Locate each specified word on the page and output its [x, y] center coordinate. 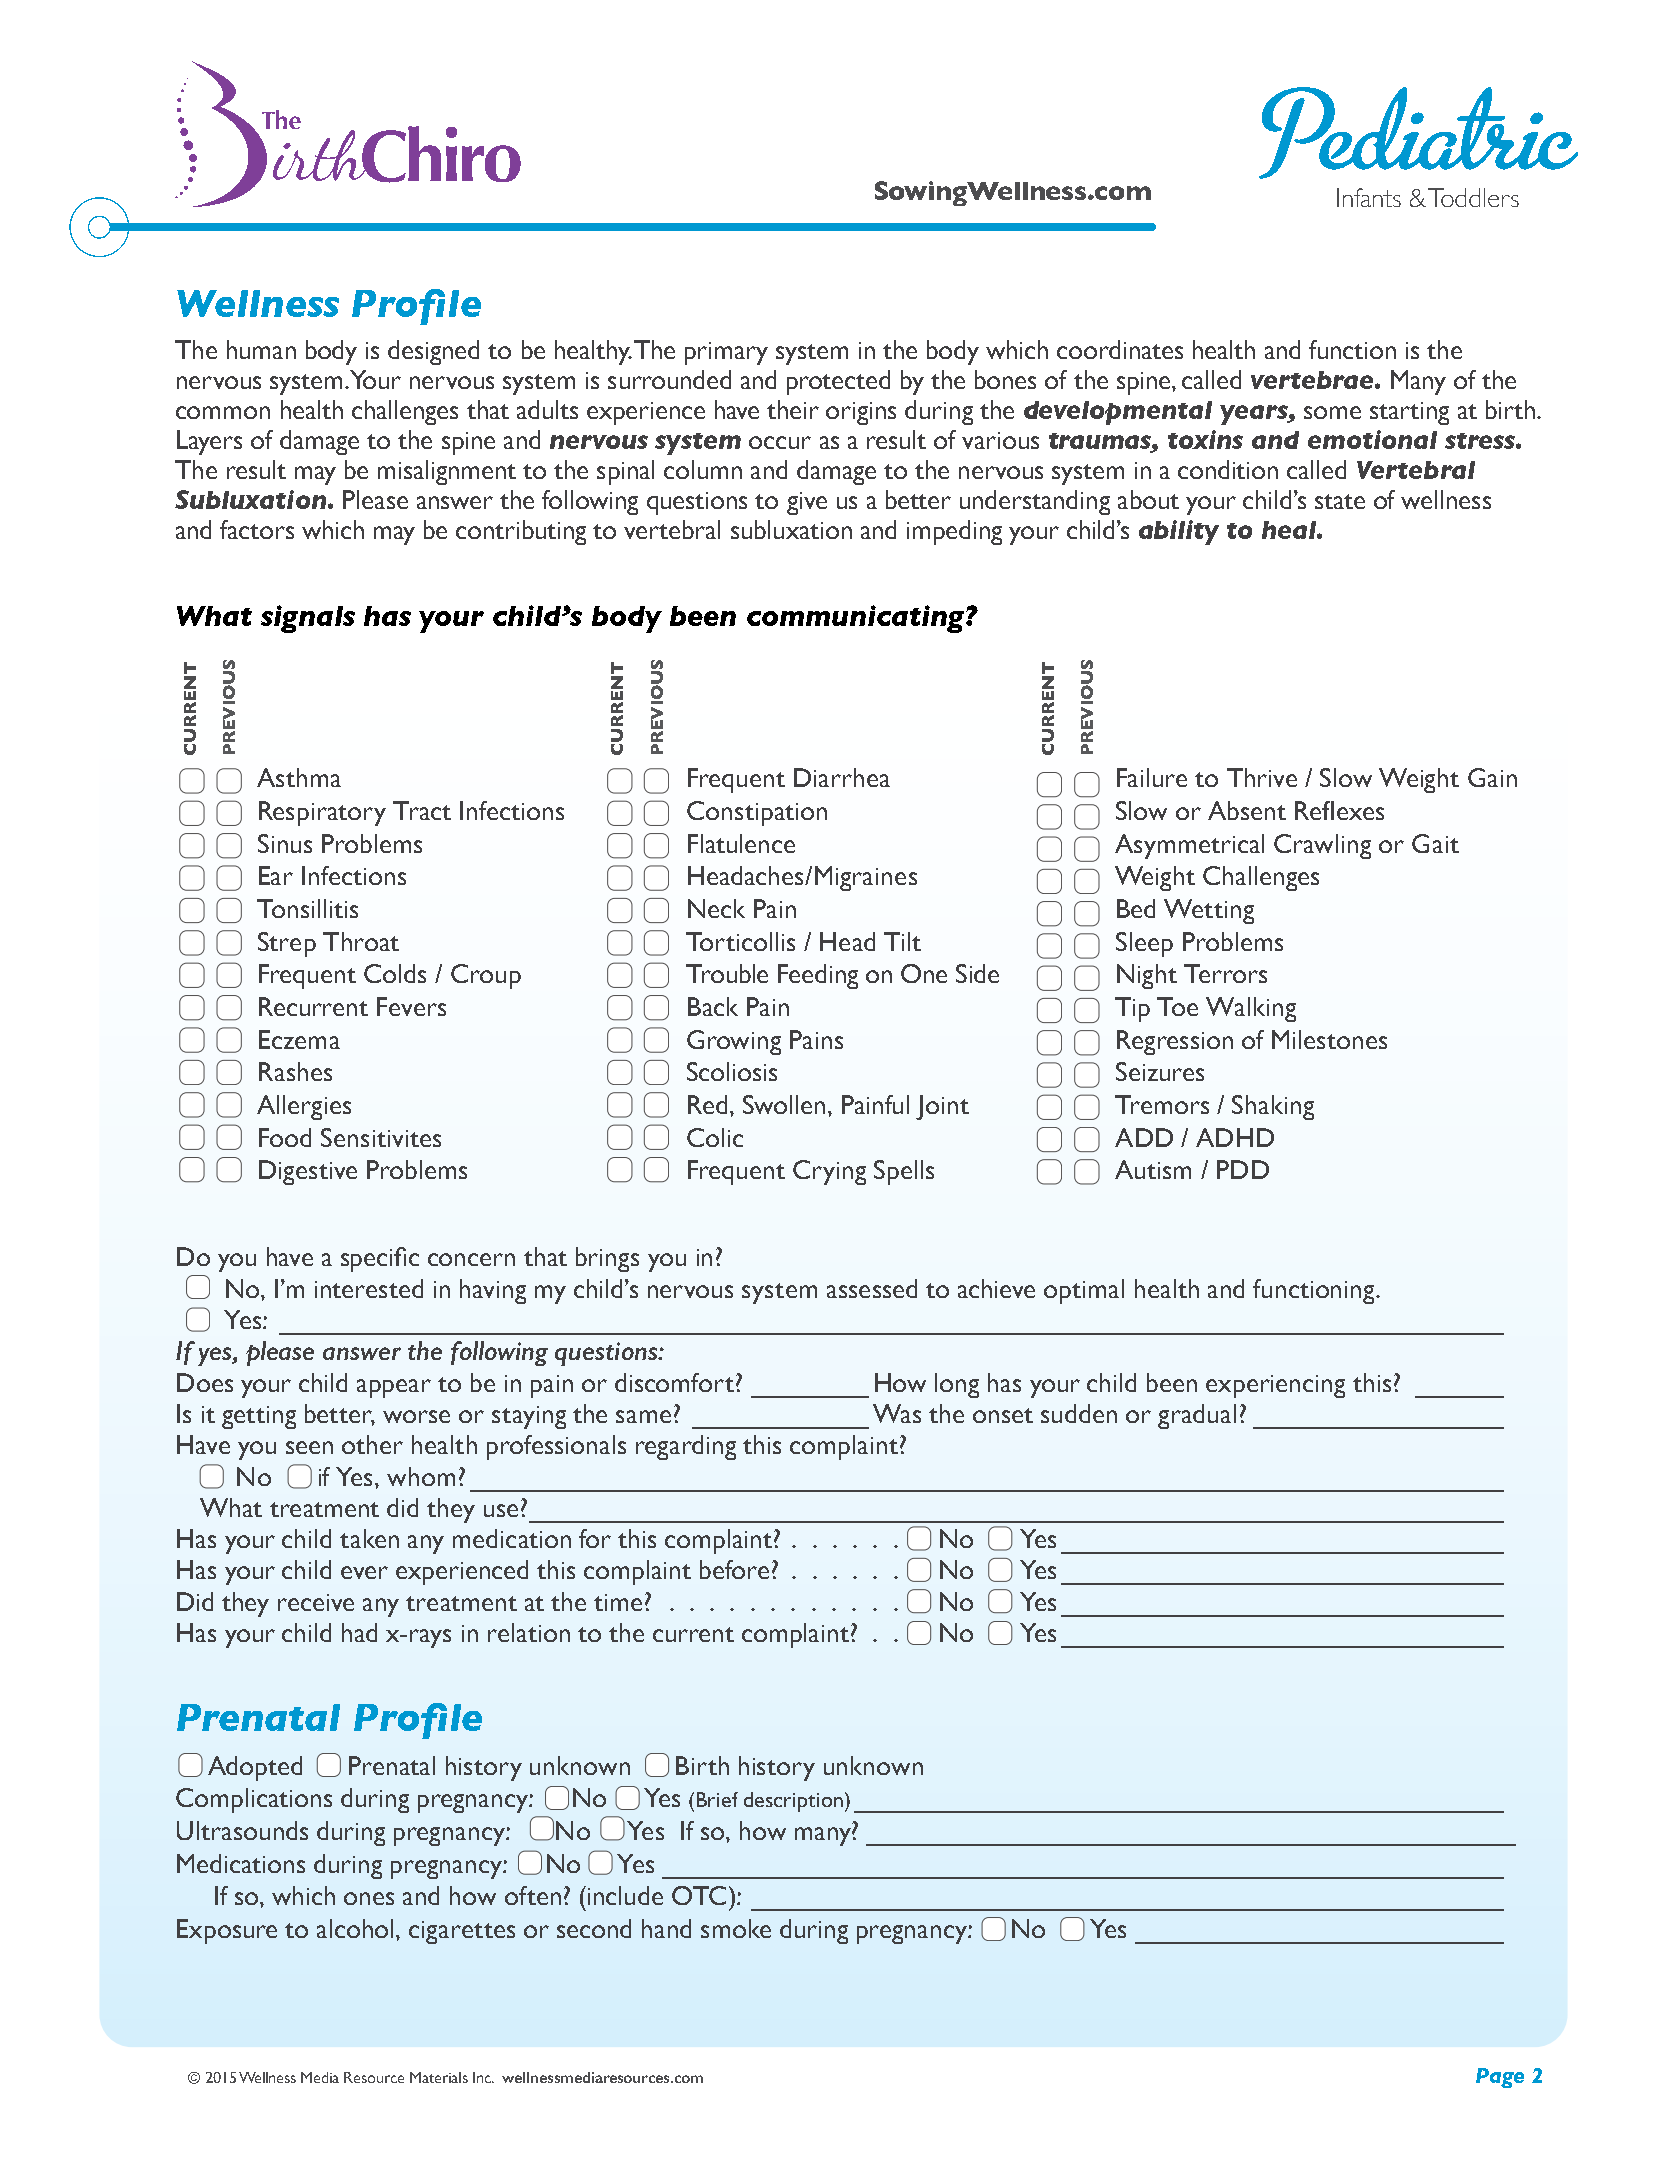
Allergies [304, 1107]
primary [726, 353]
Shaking [1273, 1107]
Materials [439, 2077]
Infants [1369, 197]
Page [1500, 2078]
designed [433, 352]
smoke [736, 1928]
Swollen [784, 1104]
